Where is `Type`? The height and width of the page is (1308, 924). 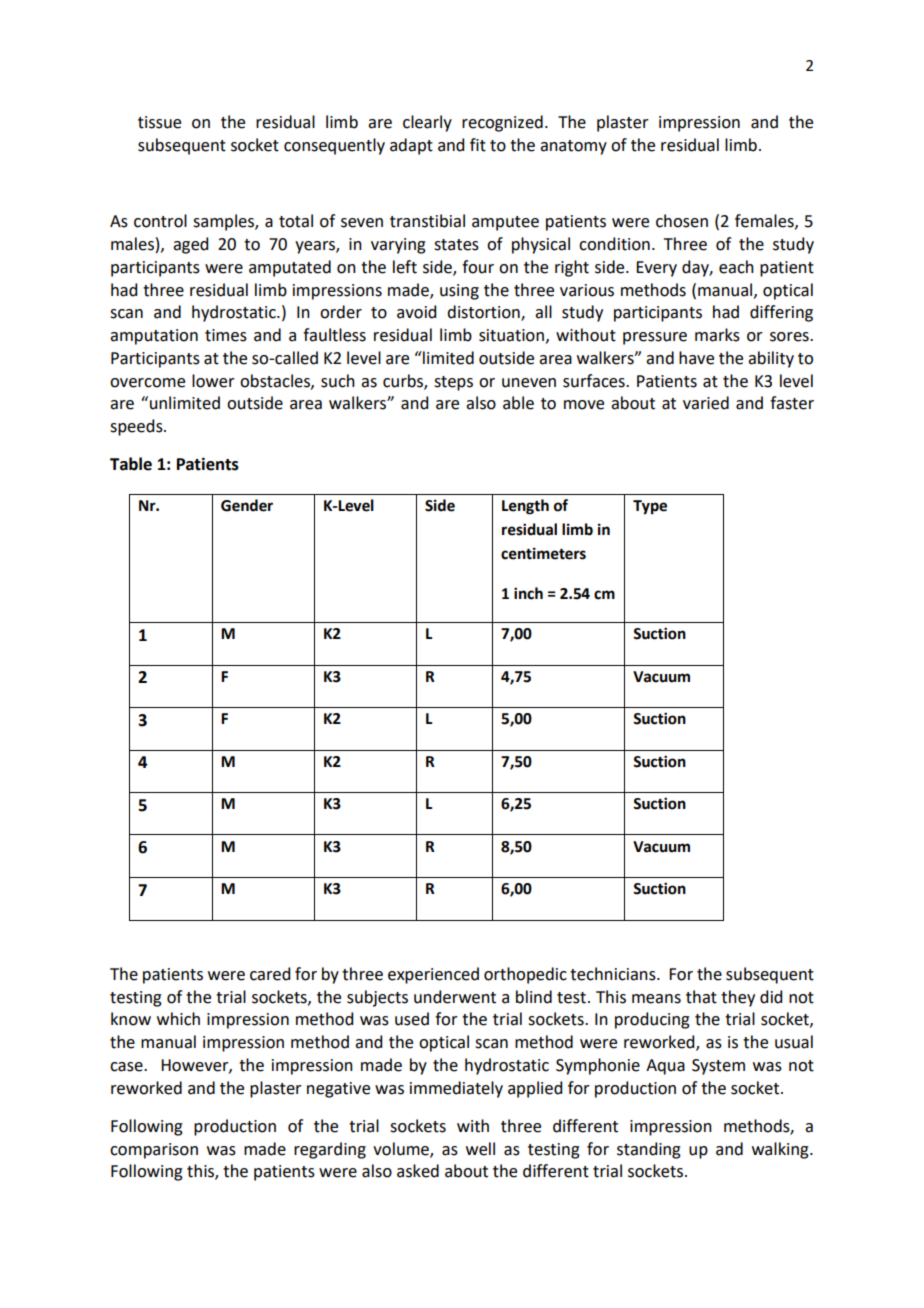
Type is located at coordinates (650, 507).
